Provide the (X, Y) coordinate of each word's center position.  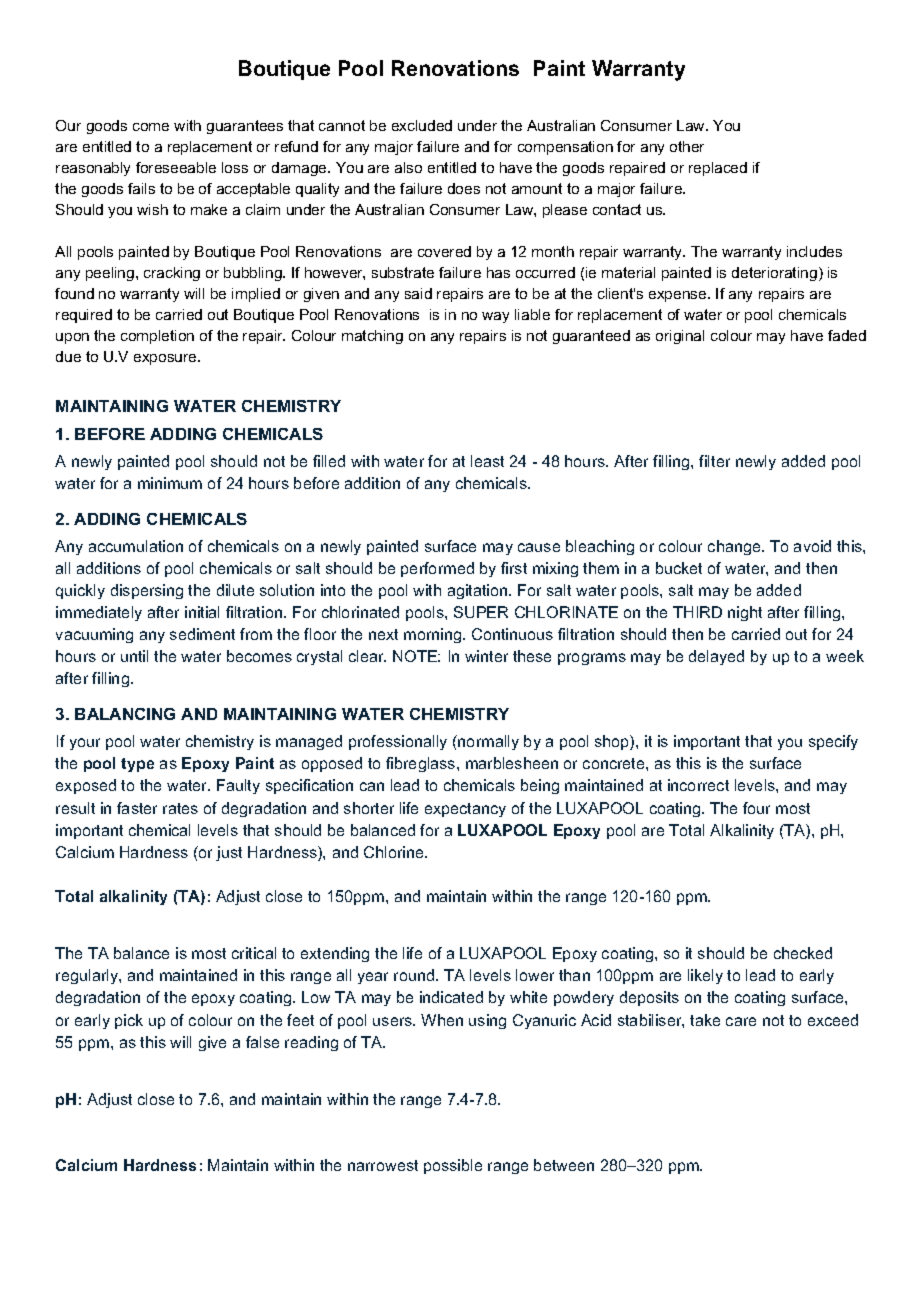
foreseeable (176, 167)
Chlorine (395, 852)
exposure (166, 359)
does (464, 188)
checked (803, 953)
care (741, 1021)
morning (434, 635)
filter (714, 461)
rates (180, 808)
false (262, 1042)
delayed (716, 657)
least (487, 461)
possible (453, 1166)
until (134, 656)
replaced (718, 169)
